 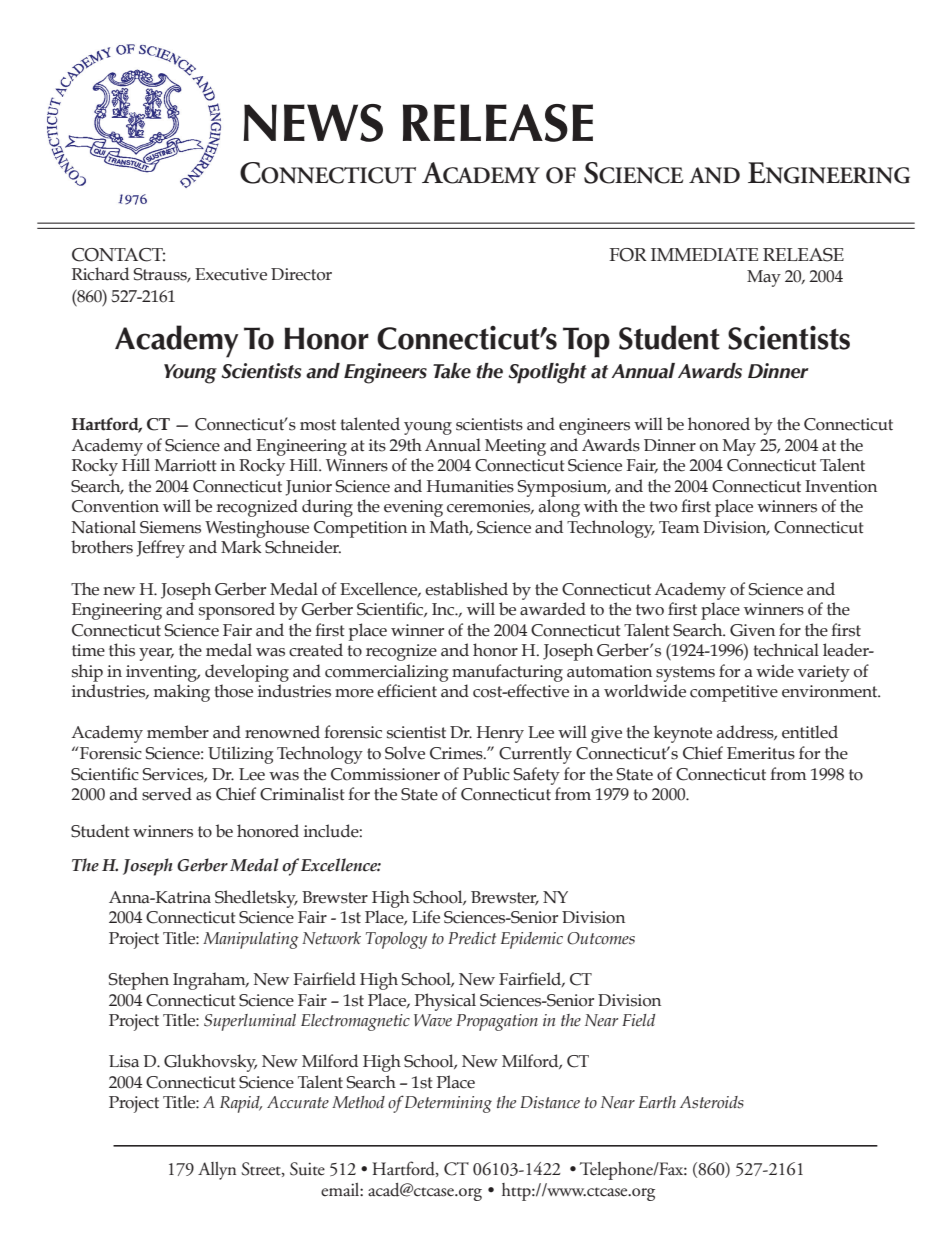 What do you see at coordinates (313, 123) in the screenshot?
I see `NEWS` at bounding box center [313, 123].
